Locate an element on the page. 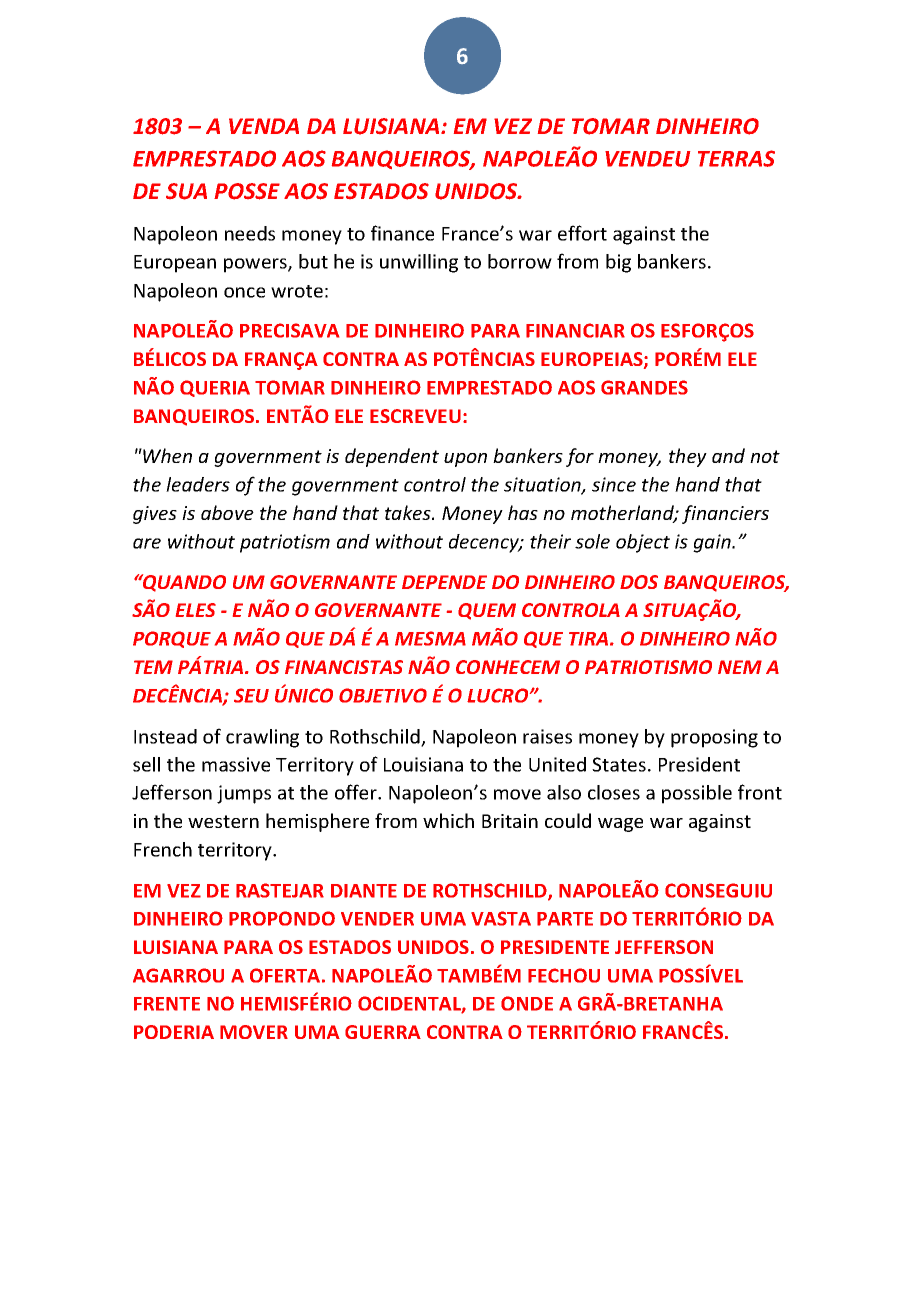  finance is located at coordinates (402, 233).
